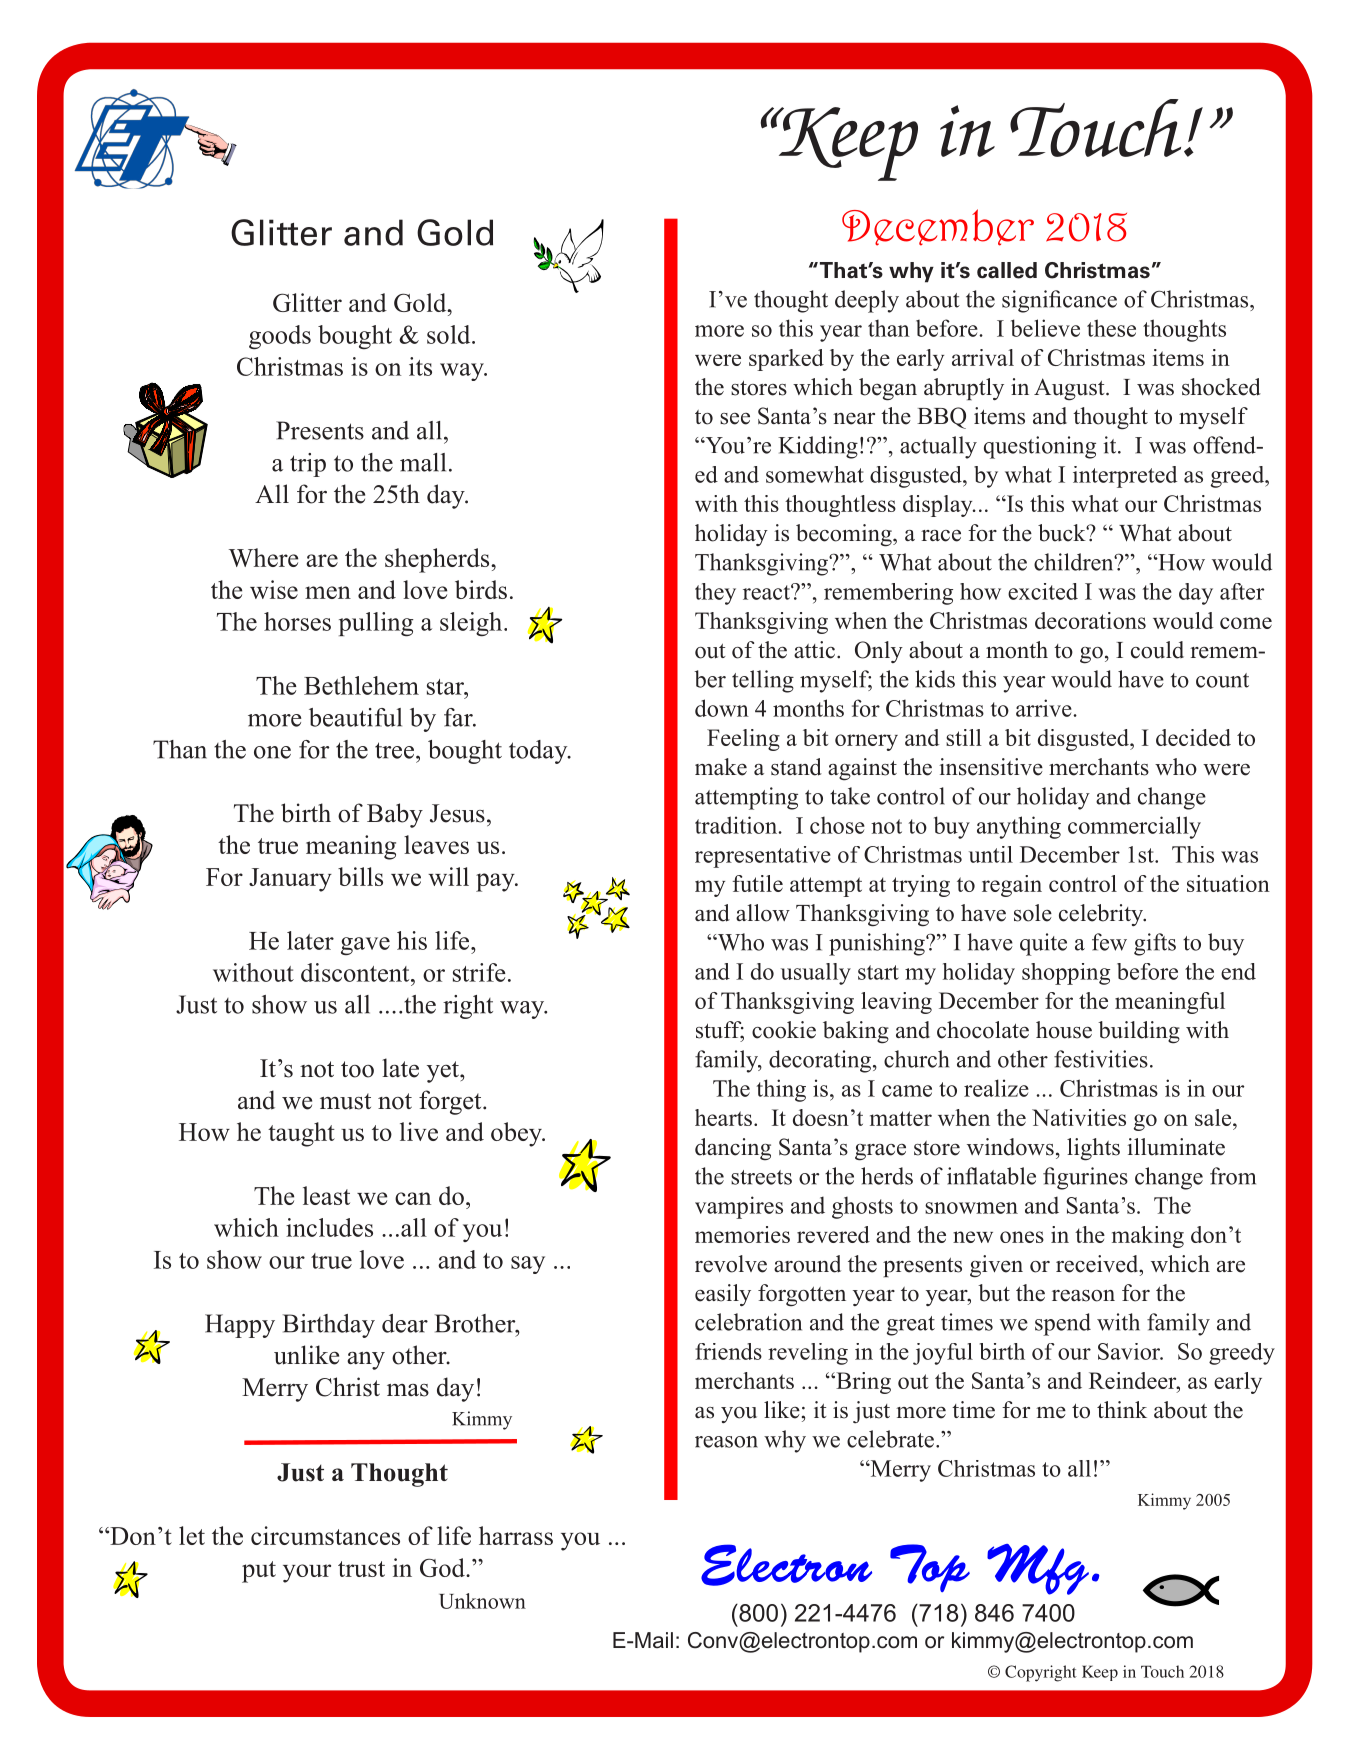  I want to click on sparked, so click(786, 360).
